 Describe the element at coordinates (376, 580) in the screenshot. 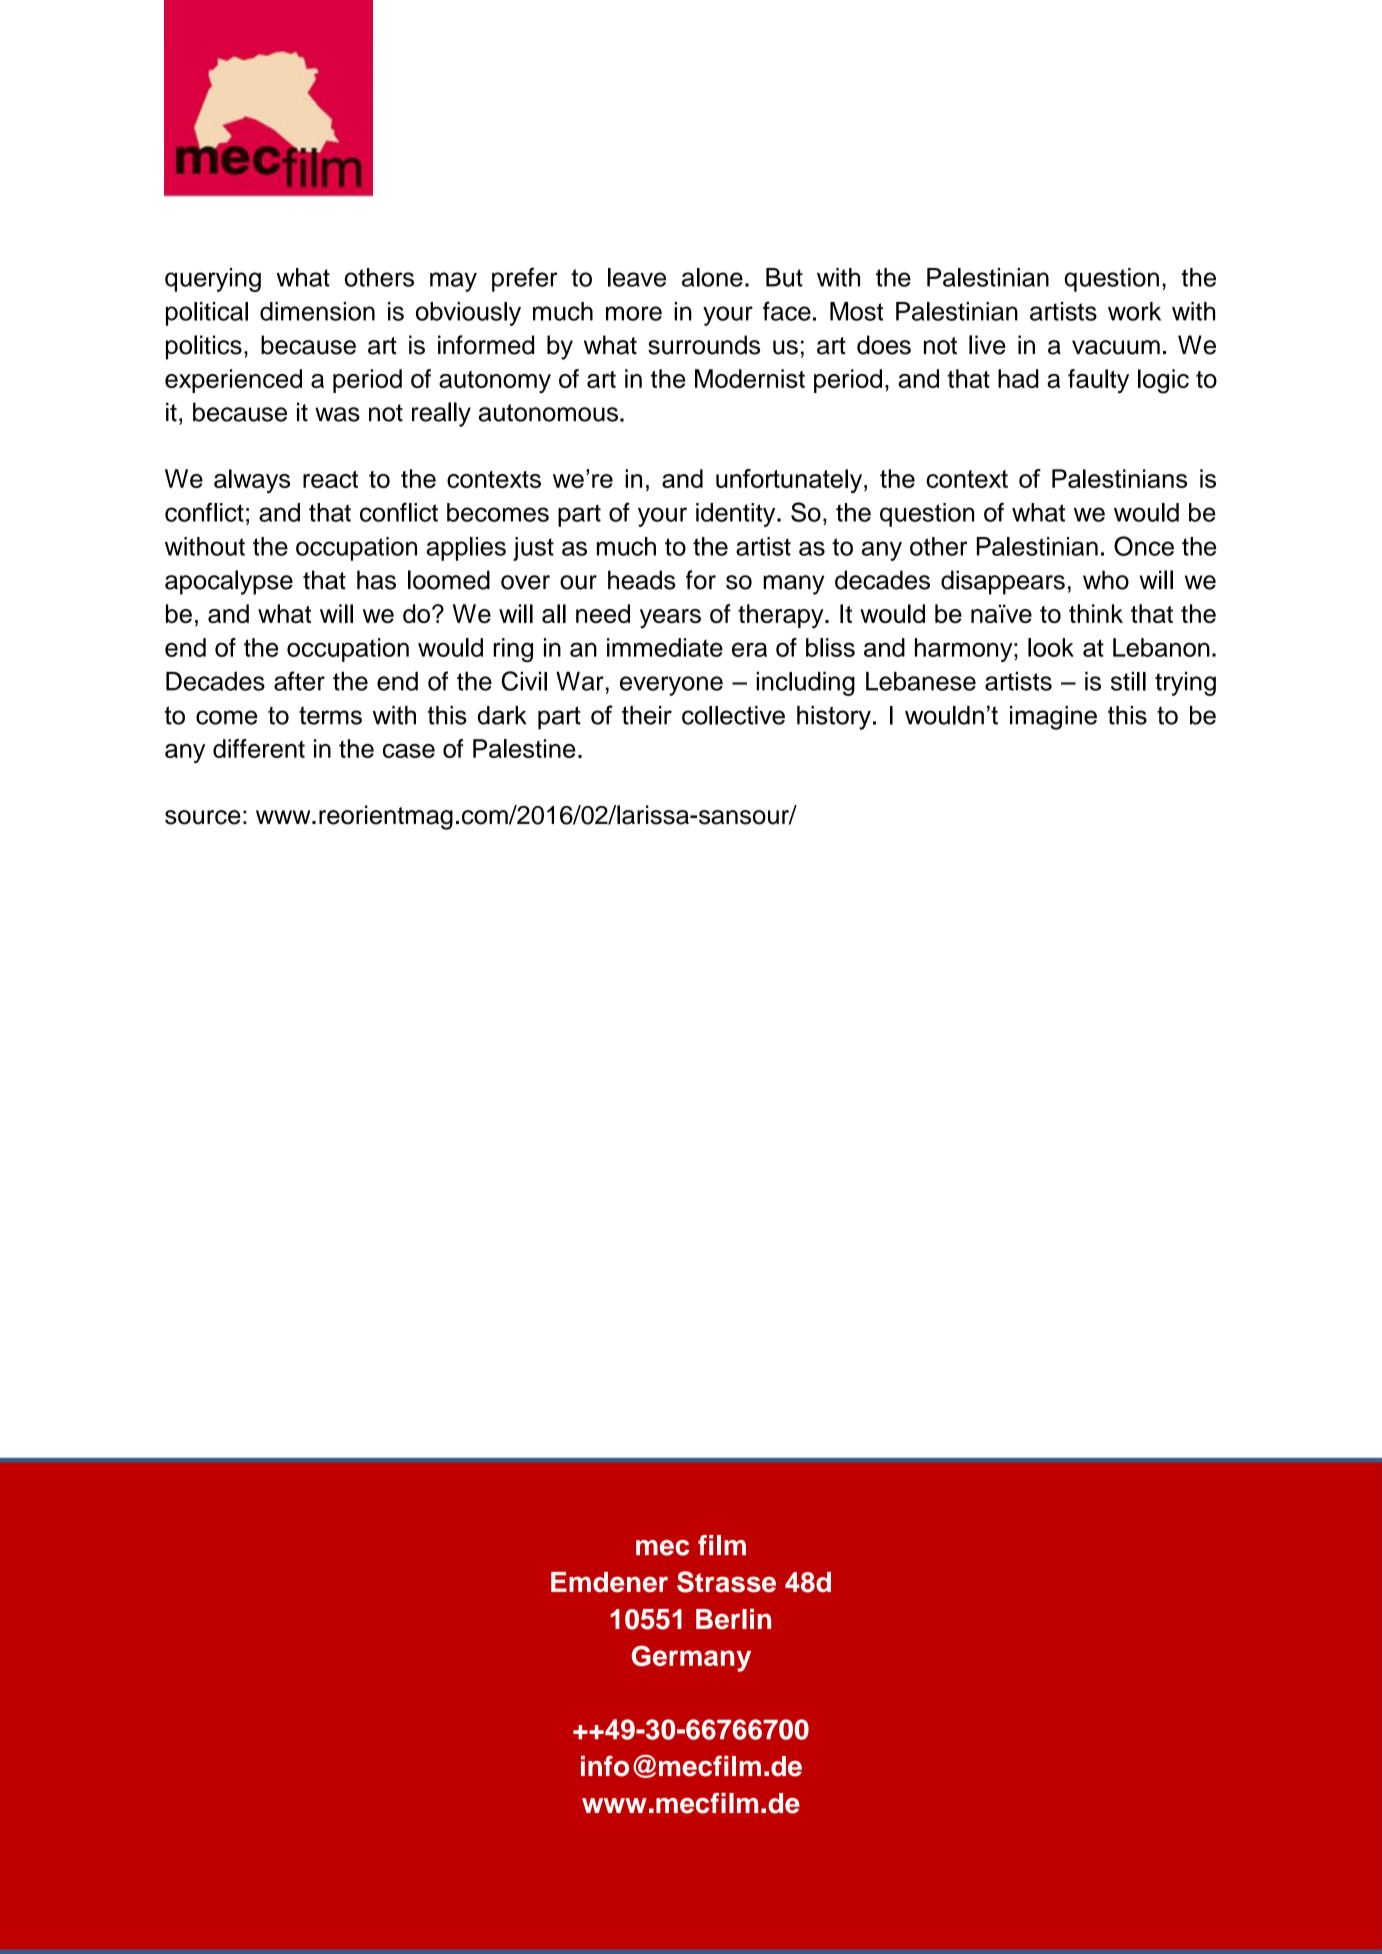

I see `has` at that location.
